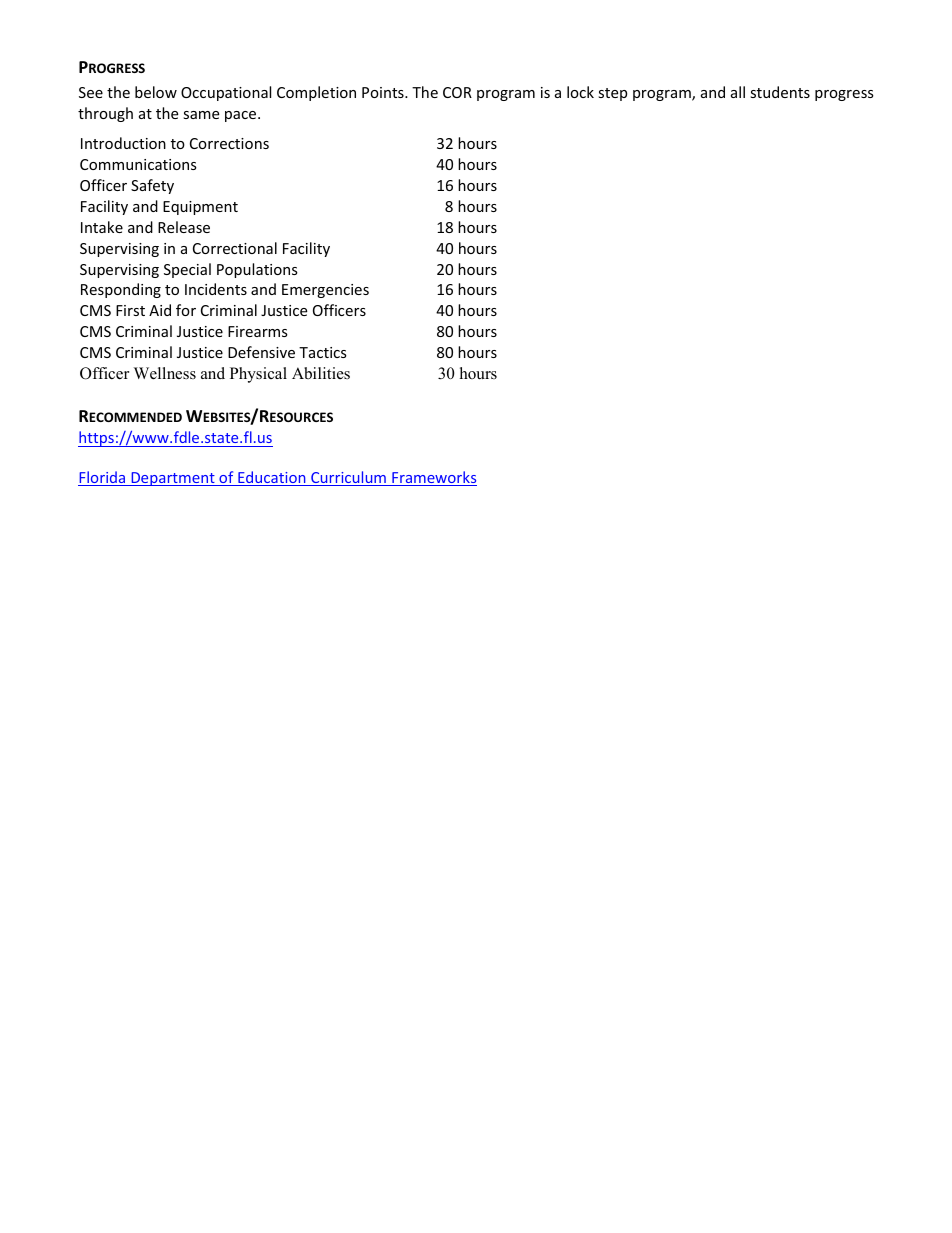 This page has width=952, height=1233. What do you see at coordinates (738, 92) in the page?
I see `all` at bounding box center [738, 92].
